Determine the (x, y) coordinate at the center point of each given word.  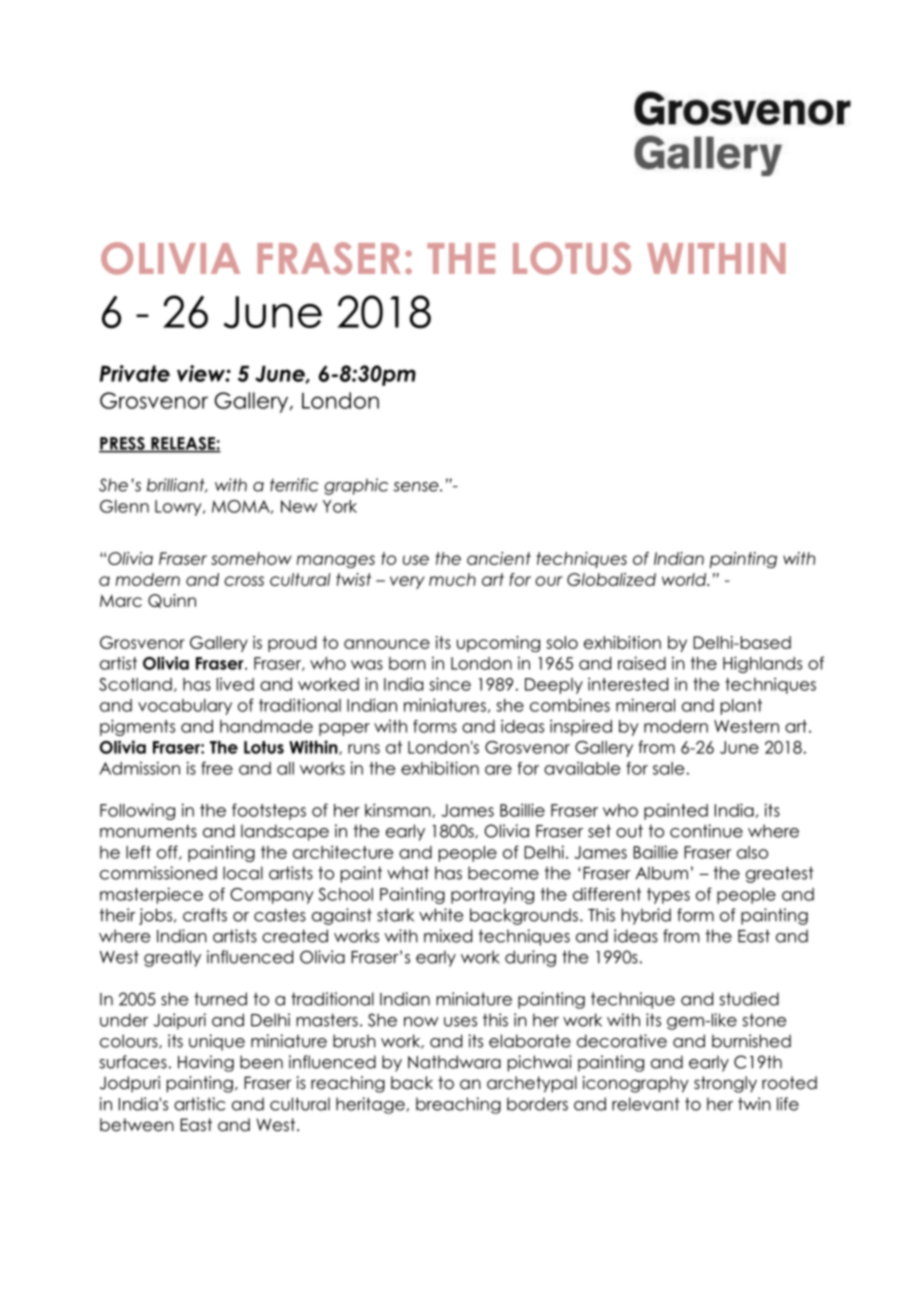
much (452, 579)
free (217, 768)
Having (206, 1063)
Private (135, 373)
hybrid (646, 916)
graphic (356, 486)
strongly (725, 1084)
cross (244, 581)
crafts (205, 915)
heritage (370, 1105)
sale (668, 768)
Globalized (611, 579)
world (685, 579)
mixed (448, 936)
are (498, 770)
